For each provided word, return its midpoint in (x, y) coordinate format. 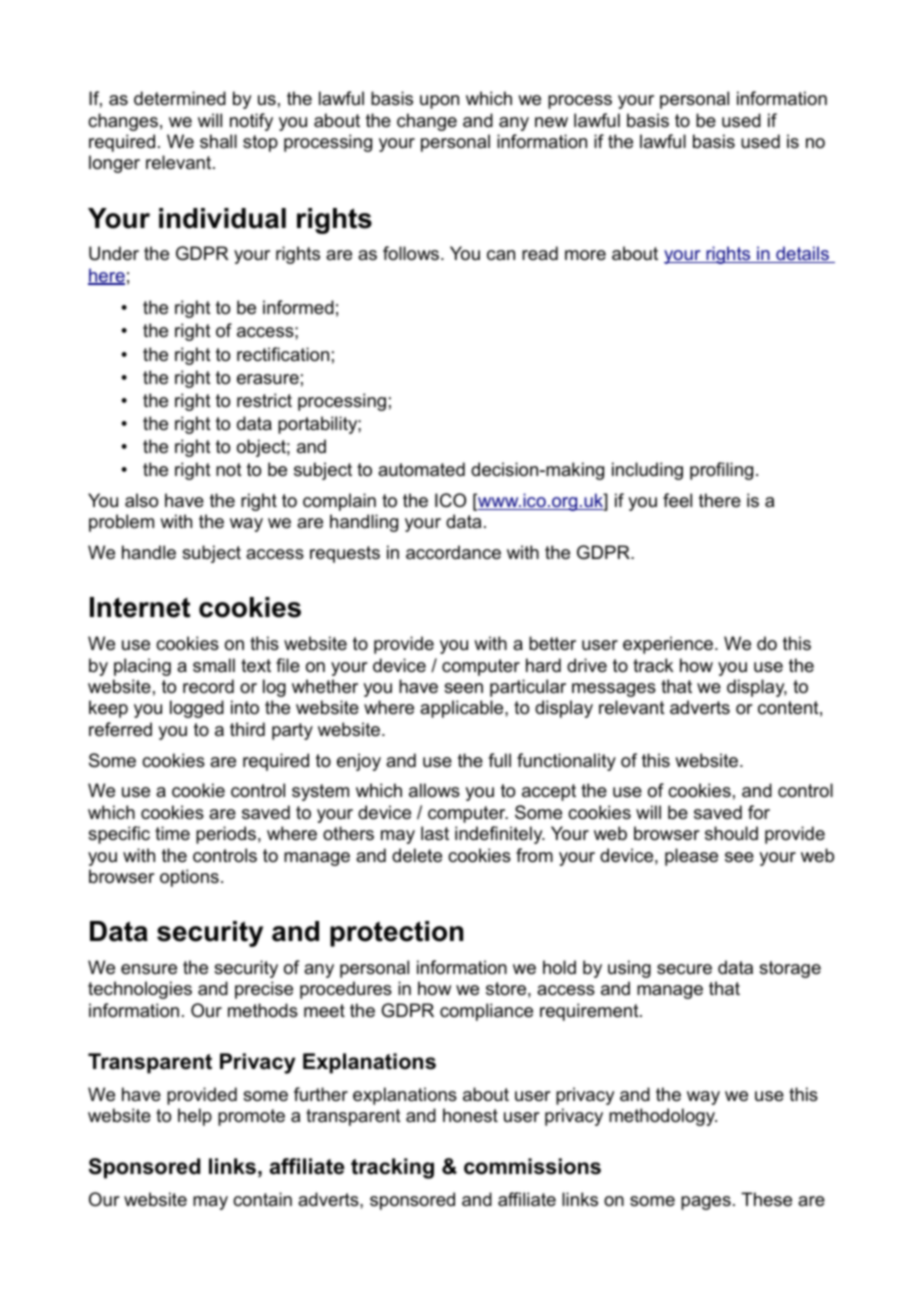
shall (218, 141)
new (551, 122)
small (214, 665)
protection (396, 934)
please (691, 857)
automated (421, 469)
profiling (721, 471)
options (189, 878)
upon (439, 102)
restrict (264, 400)
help (195, 1117)
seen (463, 688)
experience (669, 645)
